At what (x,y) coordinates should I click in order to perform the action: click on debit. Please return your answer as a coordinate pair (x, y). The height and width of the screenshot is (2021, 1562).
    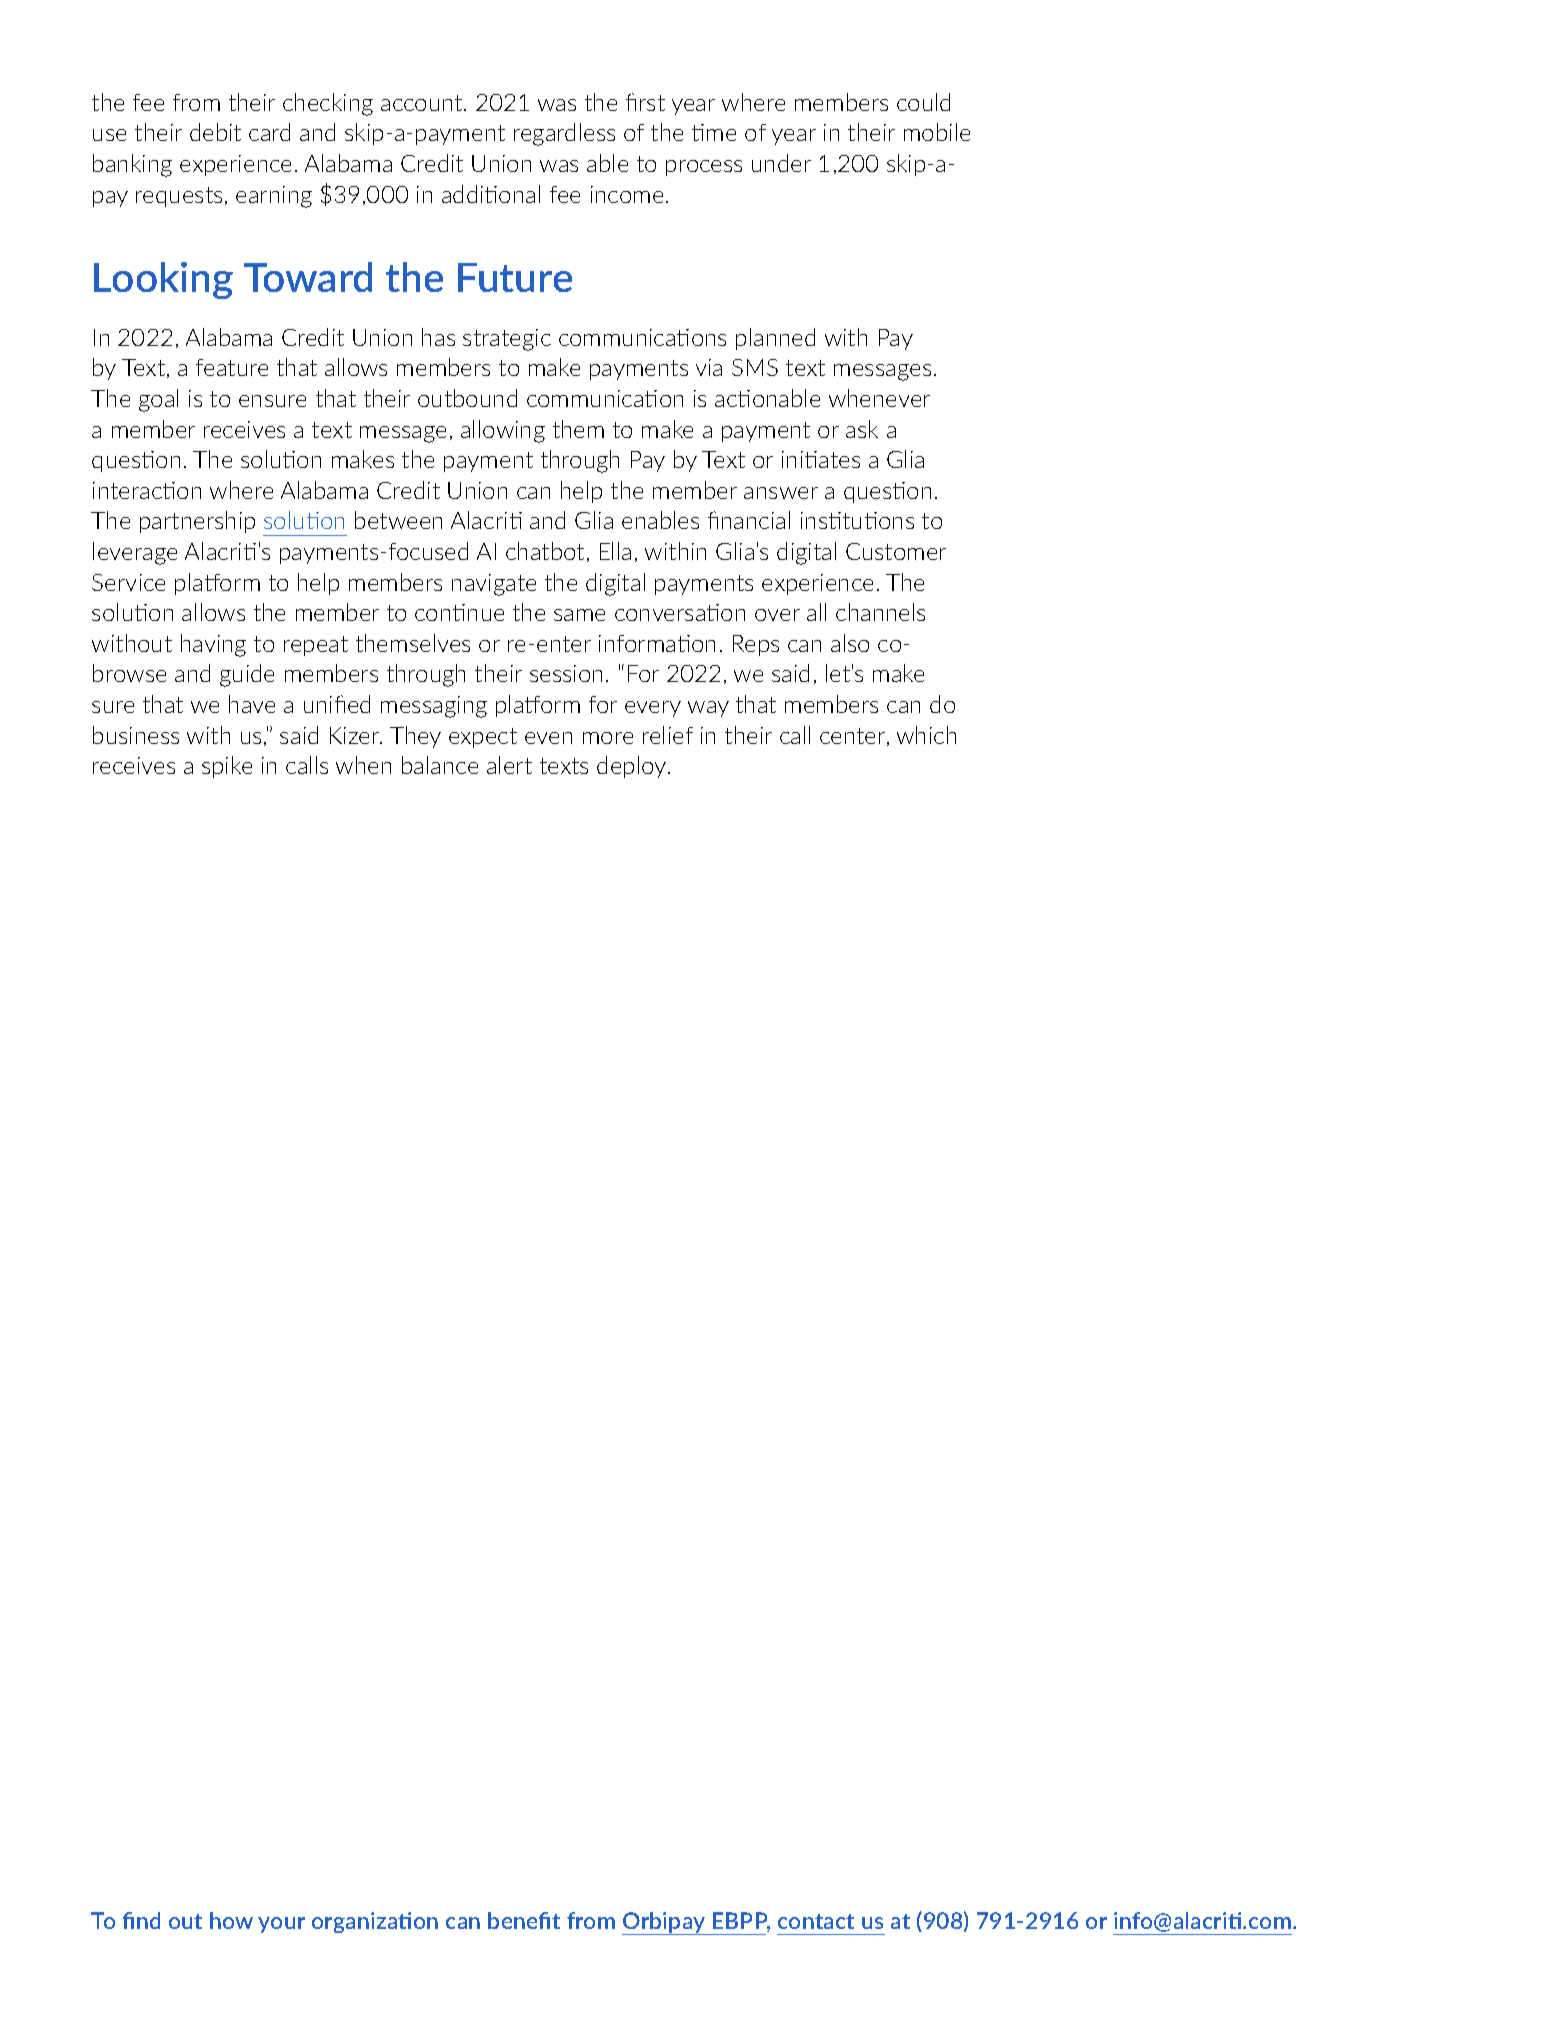
    Looking at the image, I should click on (215, 132).
